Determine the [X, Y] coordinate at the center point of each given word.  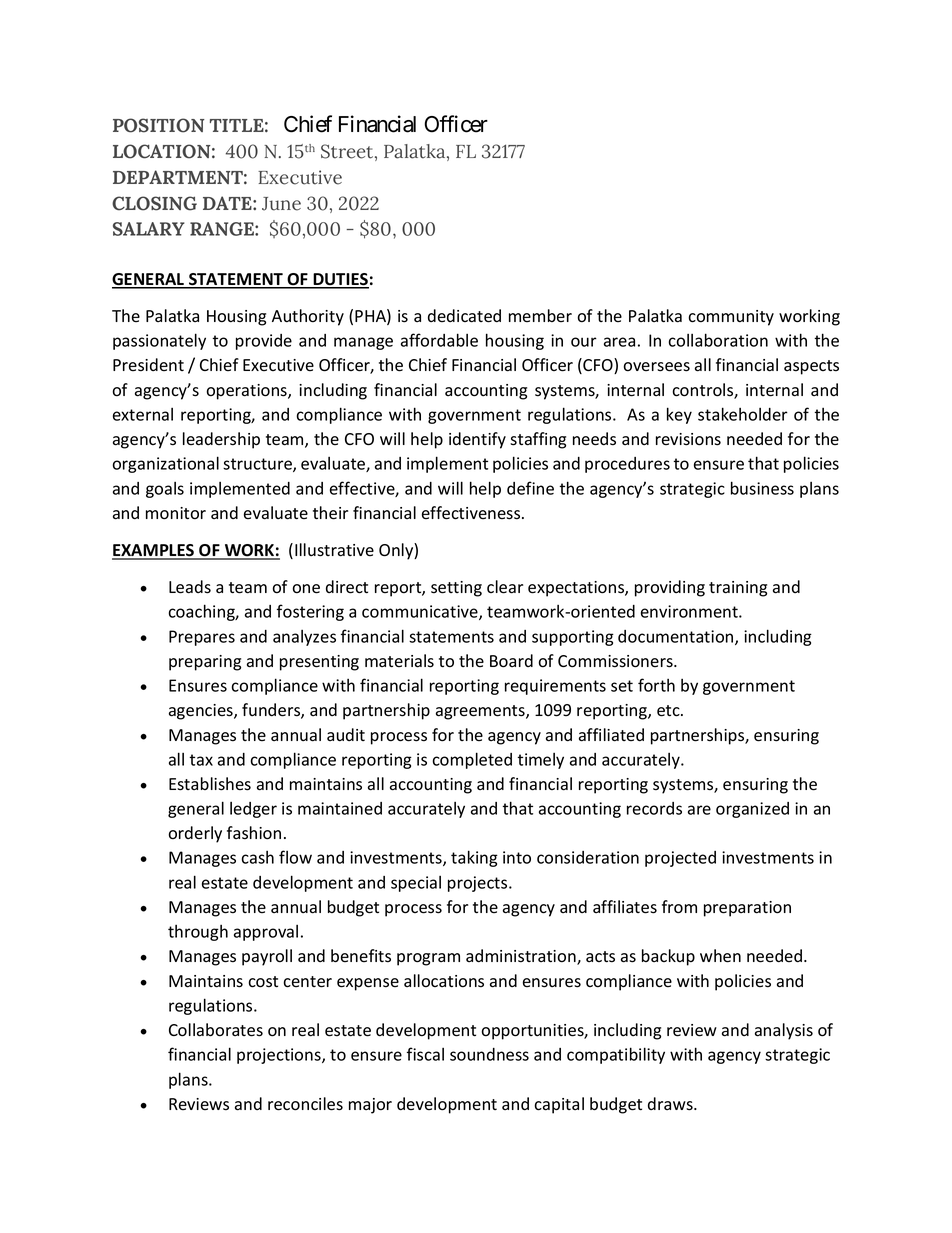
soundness [489, 1054]
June [281, 204]
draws [671, 1104]
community [731, 318]
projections [280, 1056]
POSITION [159, 125]
